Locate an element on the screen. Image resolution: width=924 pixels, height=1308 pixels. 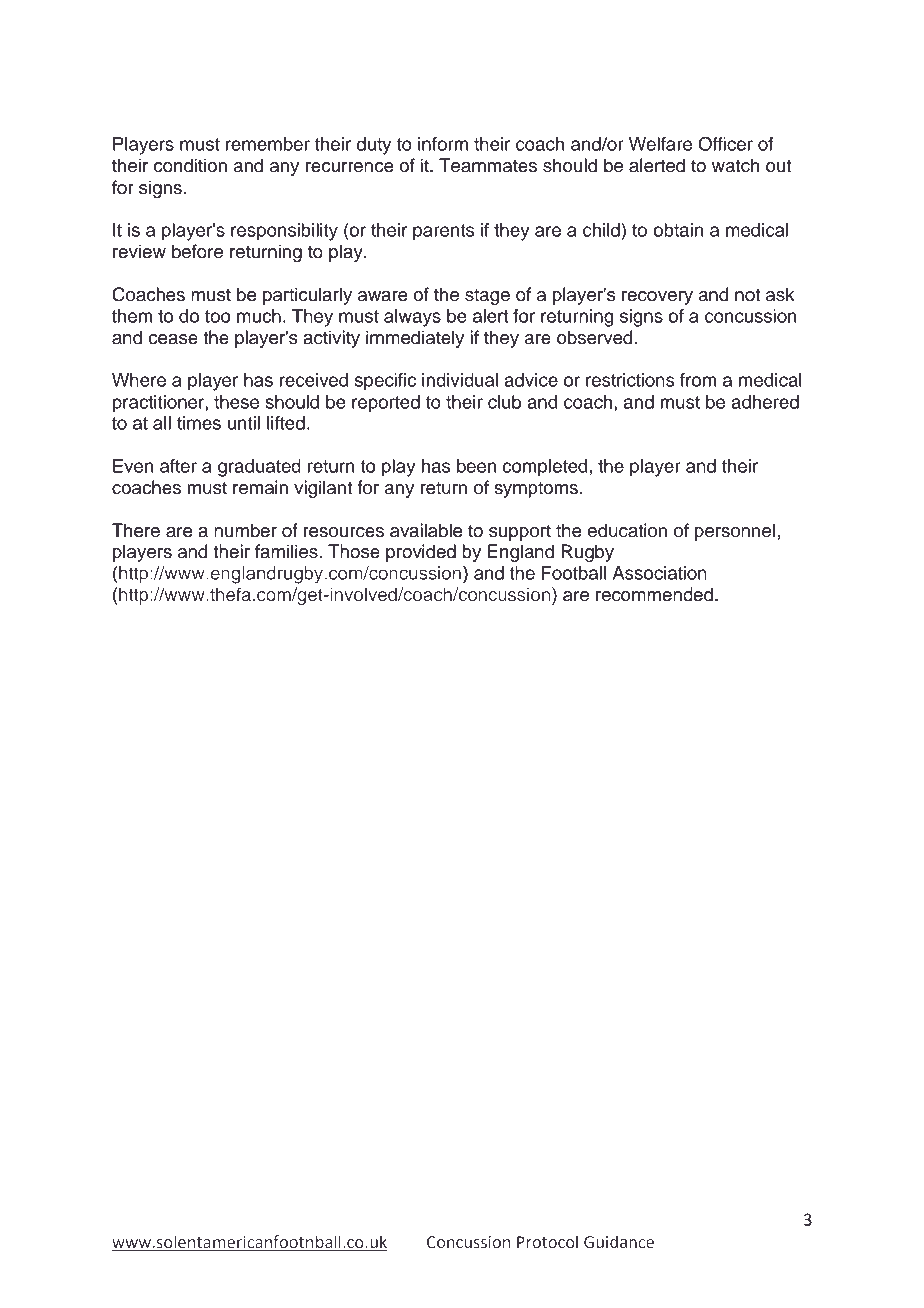
Teammates is located at coordinates (488, 165).
